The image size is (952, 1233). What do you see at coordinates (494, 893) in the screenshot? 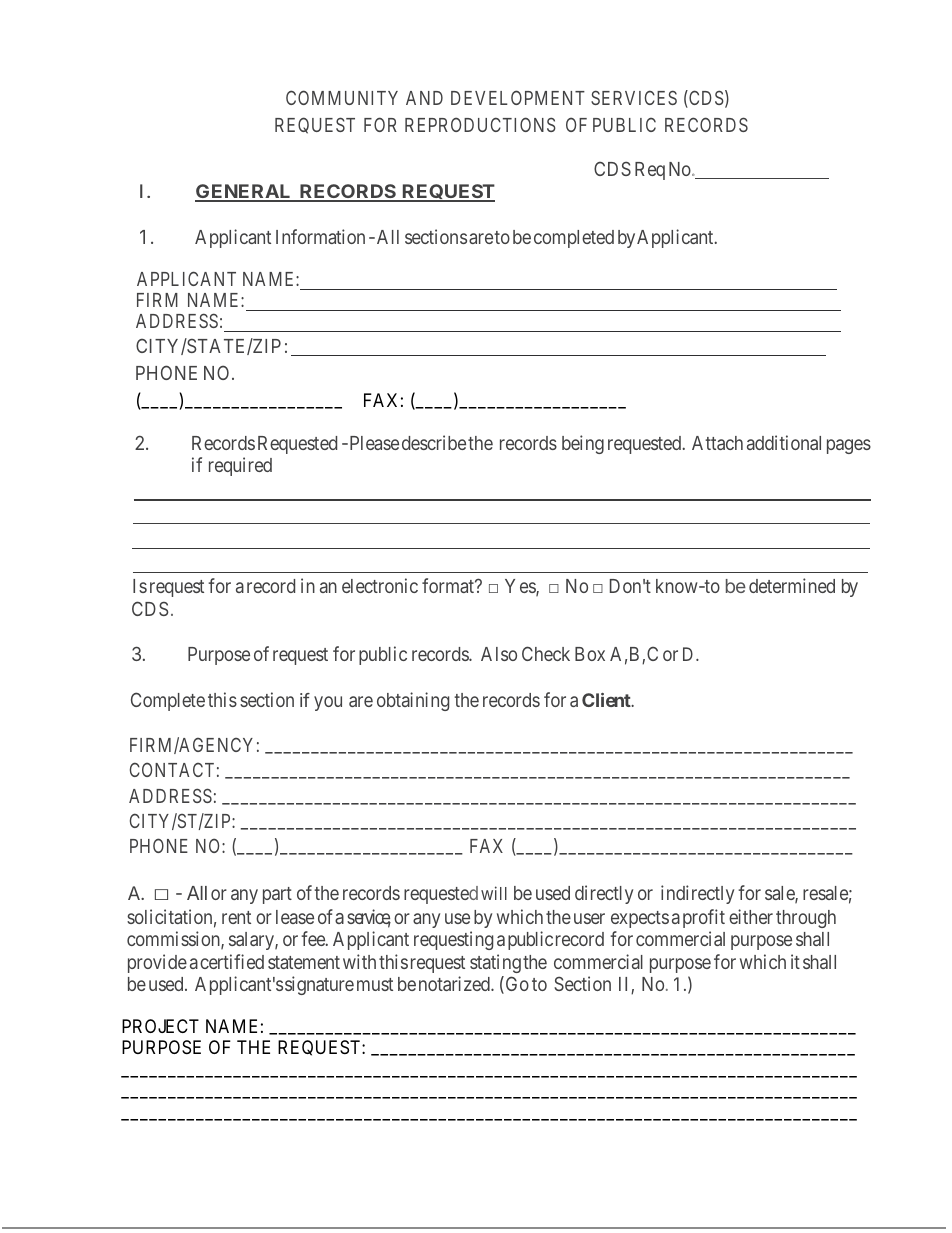
I see `will` at bounding box center [494, 893].
